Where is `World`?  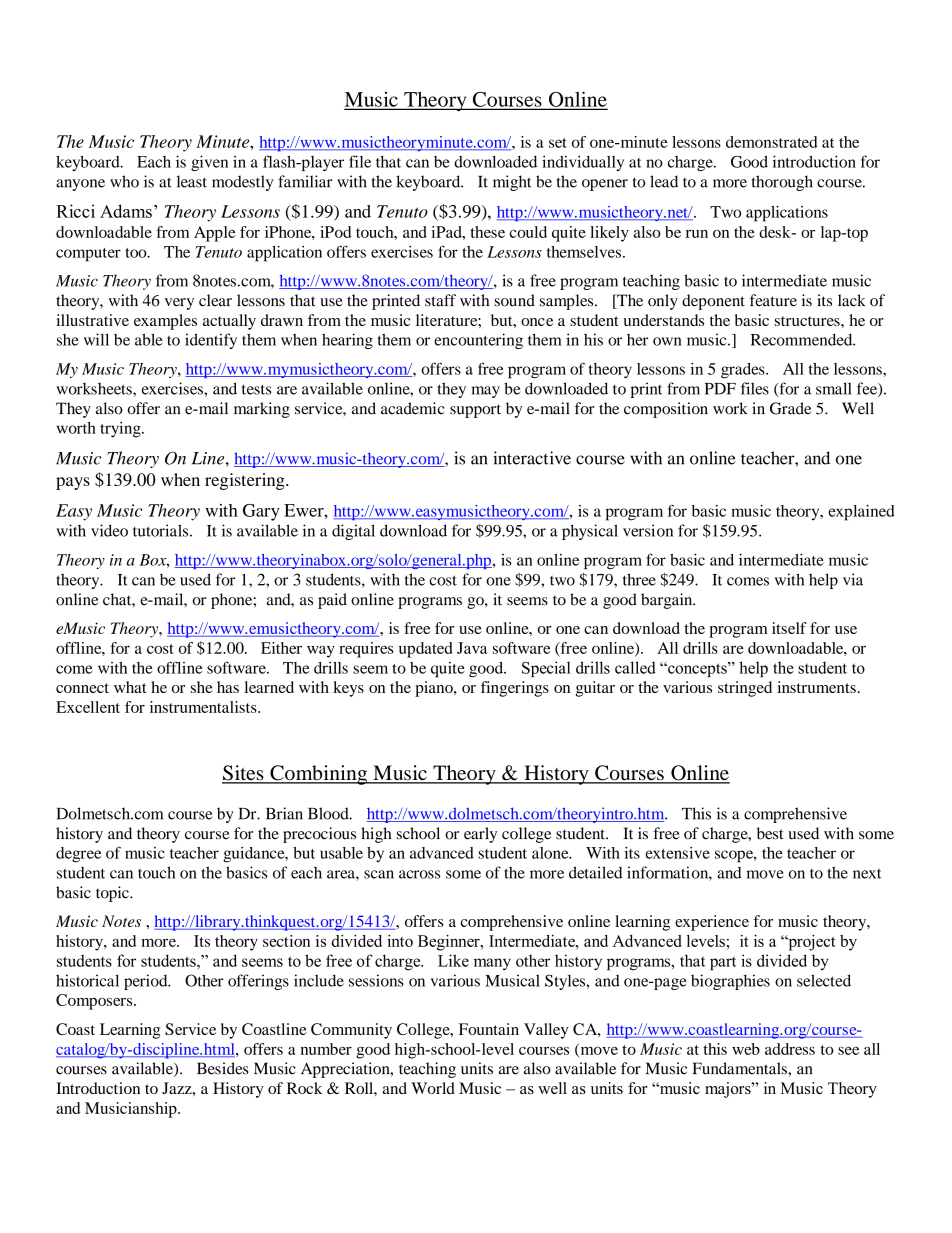
World is located at coordinates (433, 1088).
